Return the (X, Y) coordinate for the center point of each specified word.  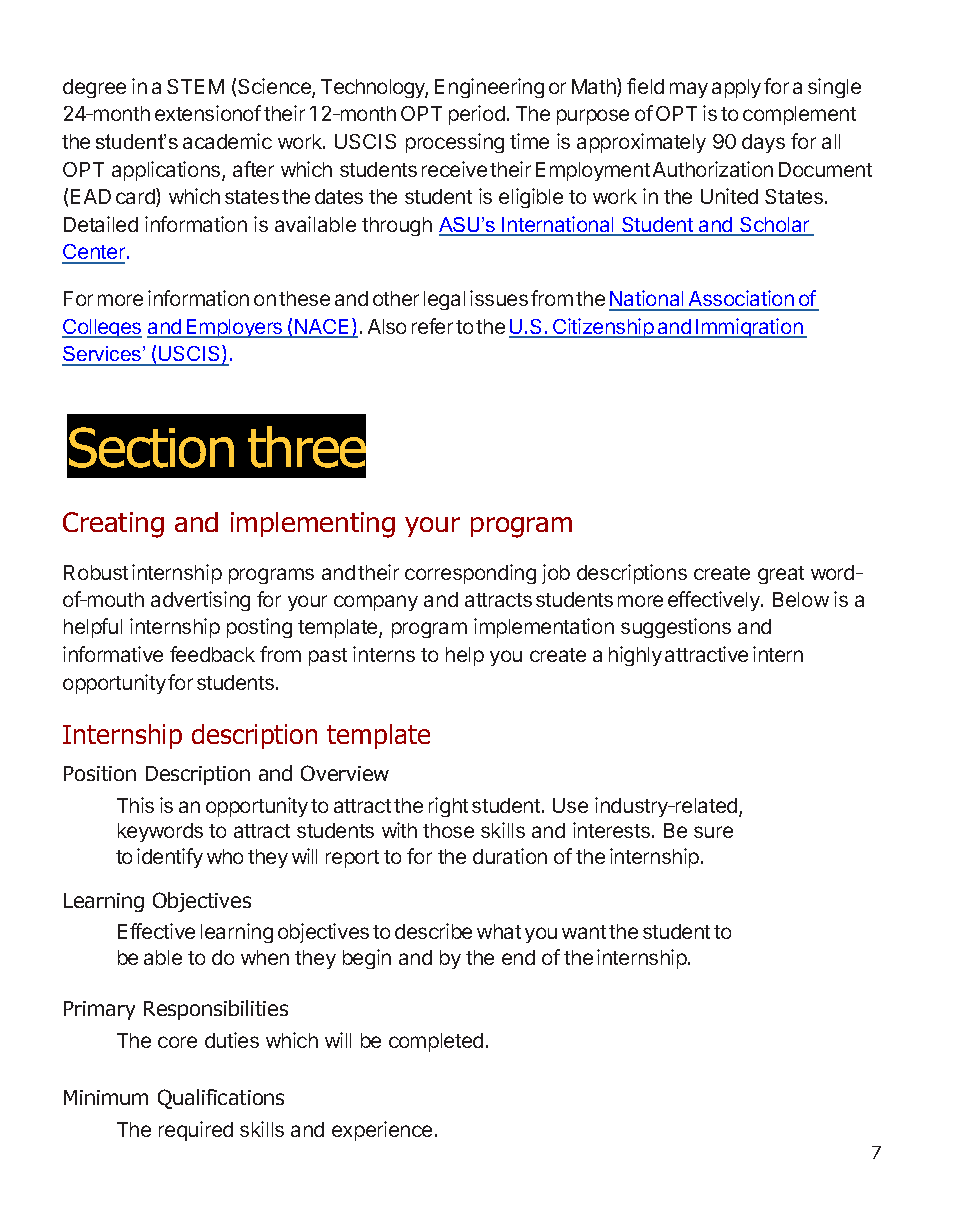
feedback (212, 654)
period (477, 115)
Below (801, 599)
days (763, 143)
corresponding (470, 574)
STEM (195, 86)
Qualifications (221, 1099)
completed (436, 1042)
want (584, 932)
